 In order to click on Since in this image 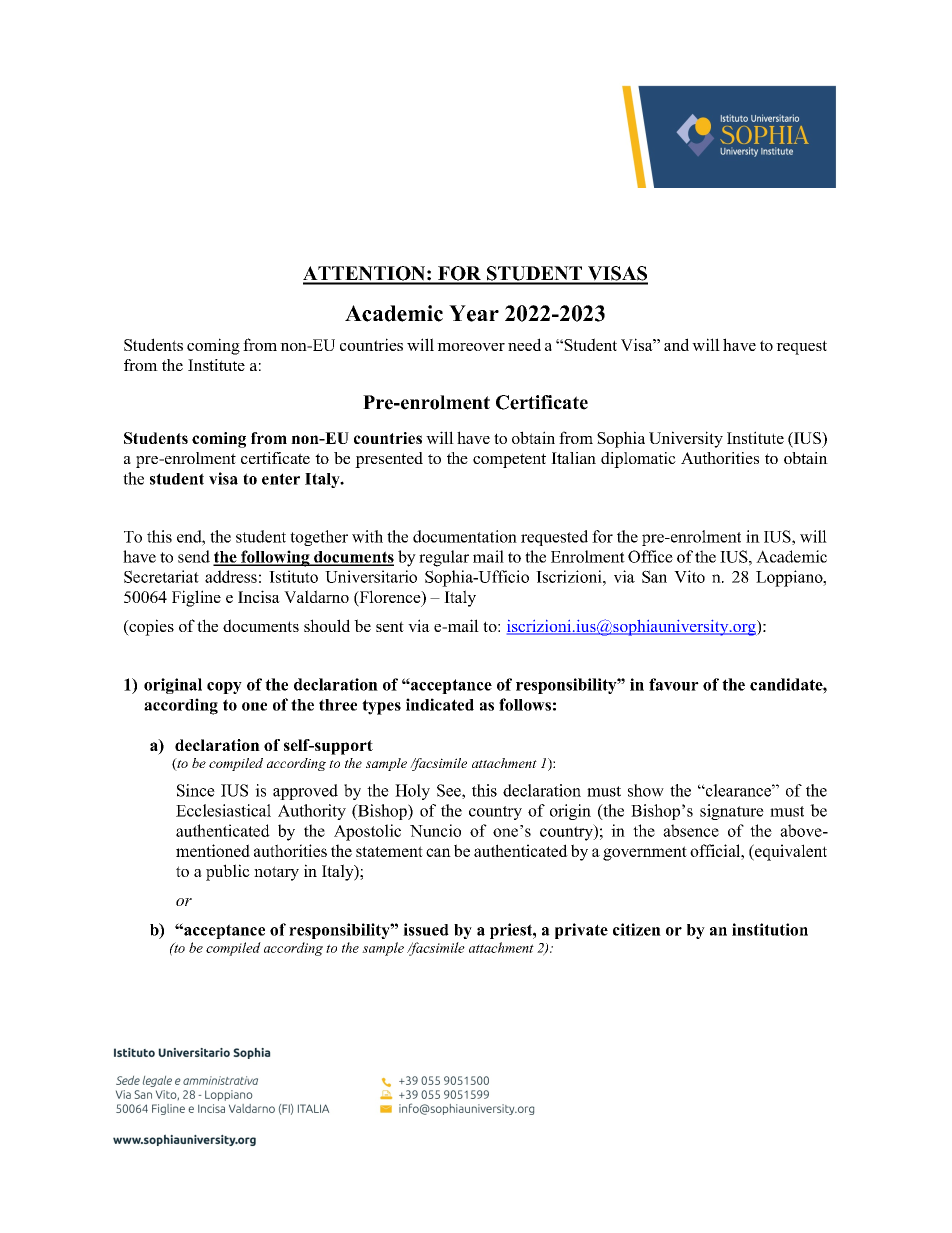, I will do `click(196, 790)`.
